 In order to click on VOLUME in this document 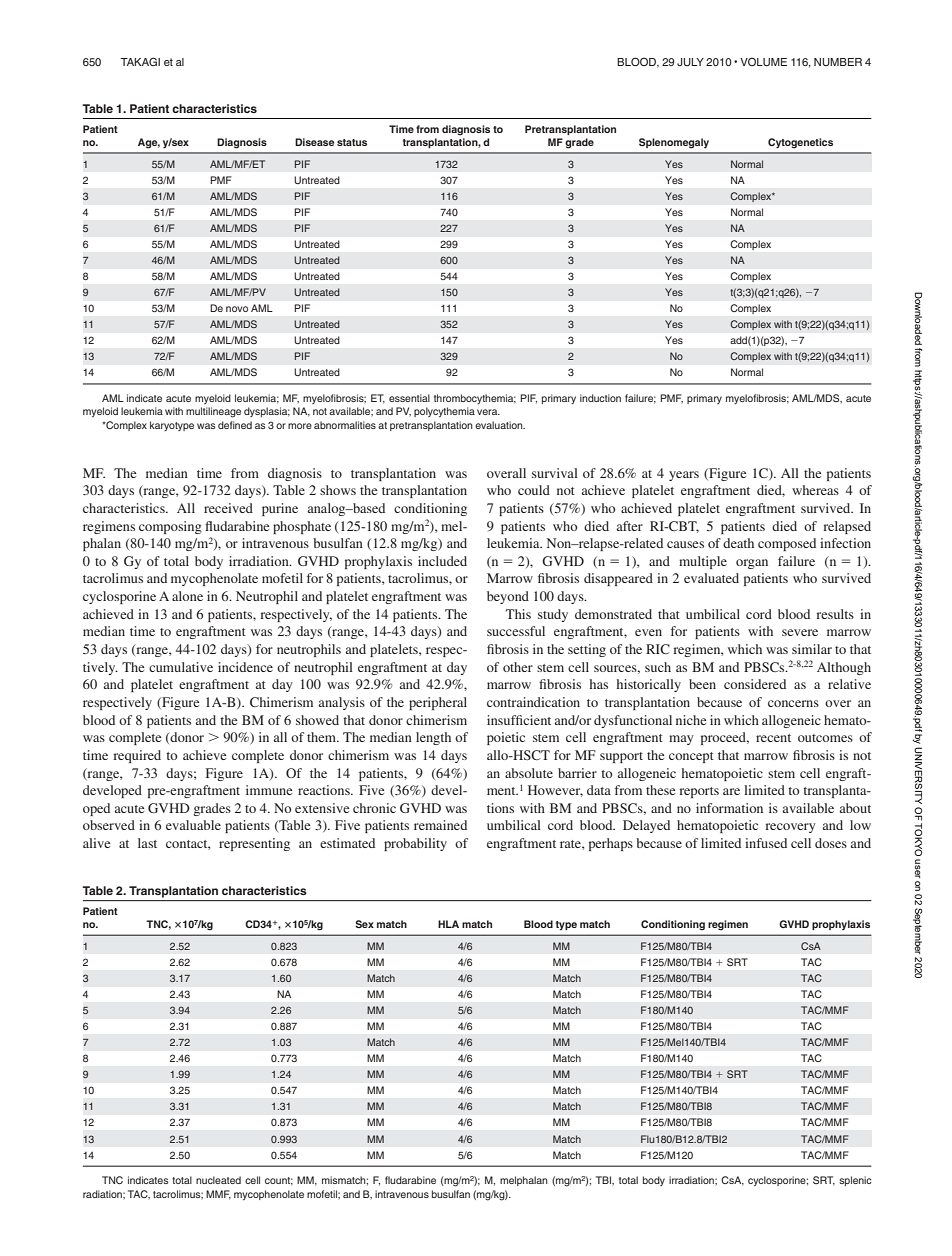, I will do `click(763, 62)`.
